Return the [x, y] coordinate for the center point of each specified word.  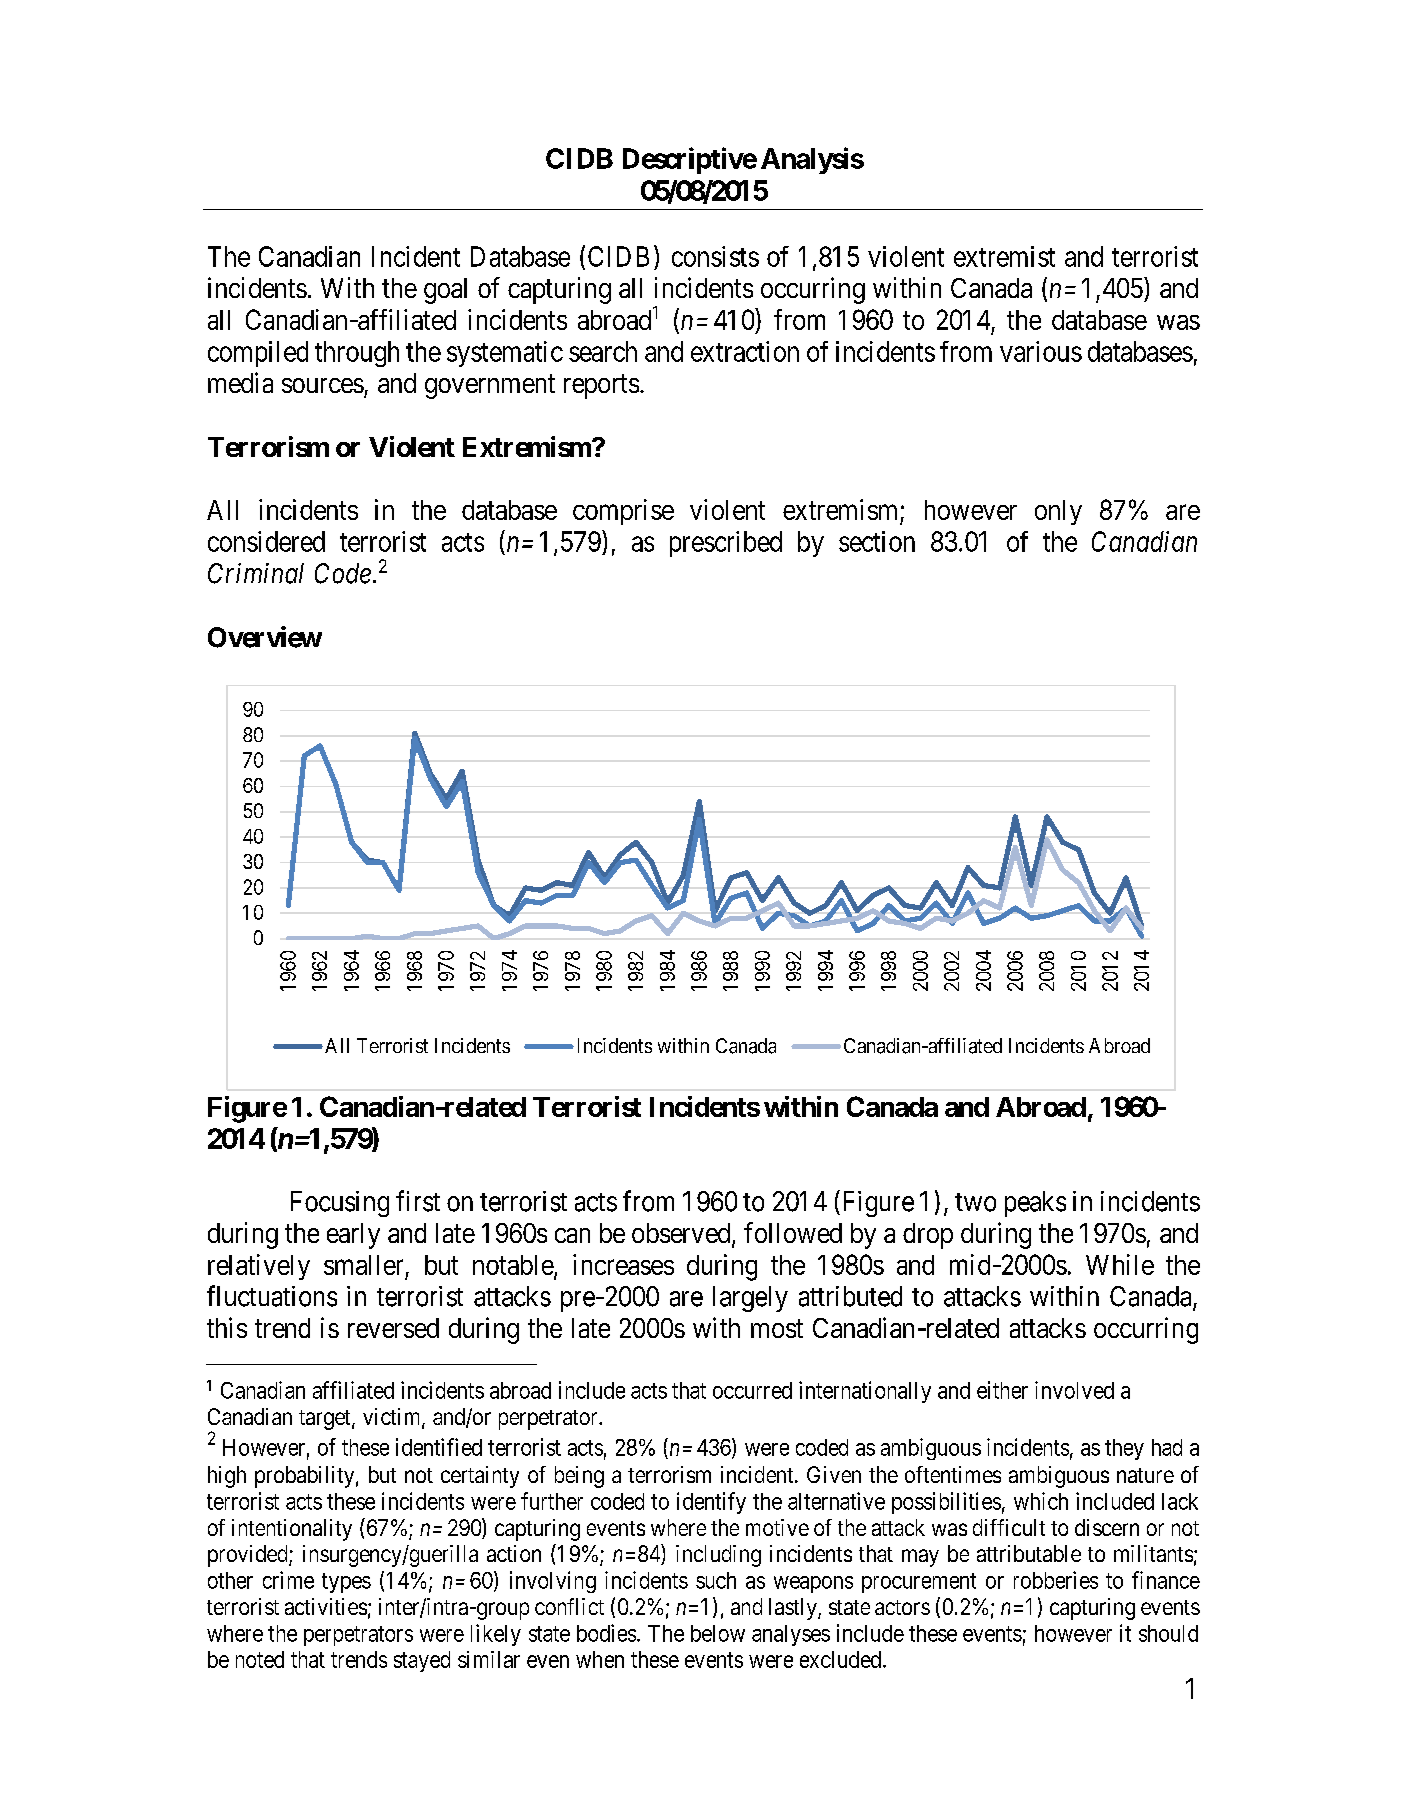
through [357, 354]
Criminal [256, 573]
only [1058, 512]
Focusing [340, 1204]
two [975, 1202]
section [877, 541]
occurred [752, 1390]
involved [1074, 1390]
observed [682, 1234]
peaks [1035, 1204]
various [1041, 351]
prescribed [726, 544]
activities [326, 1606]
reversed [393, 1328]
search [603, 351]
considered [266, 541]
